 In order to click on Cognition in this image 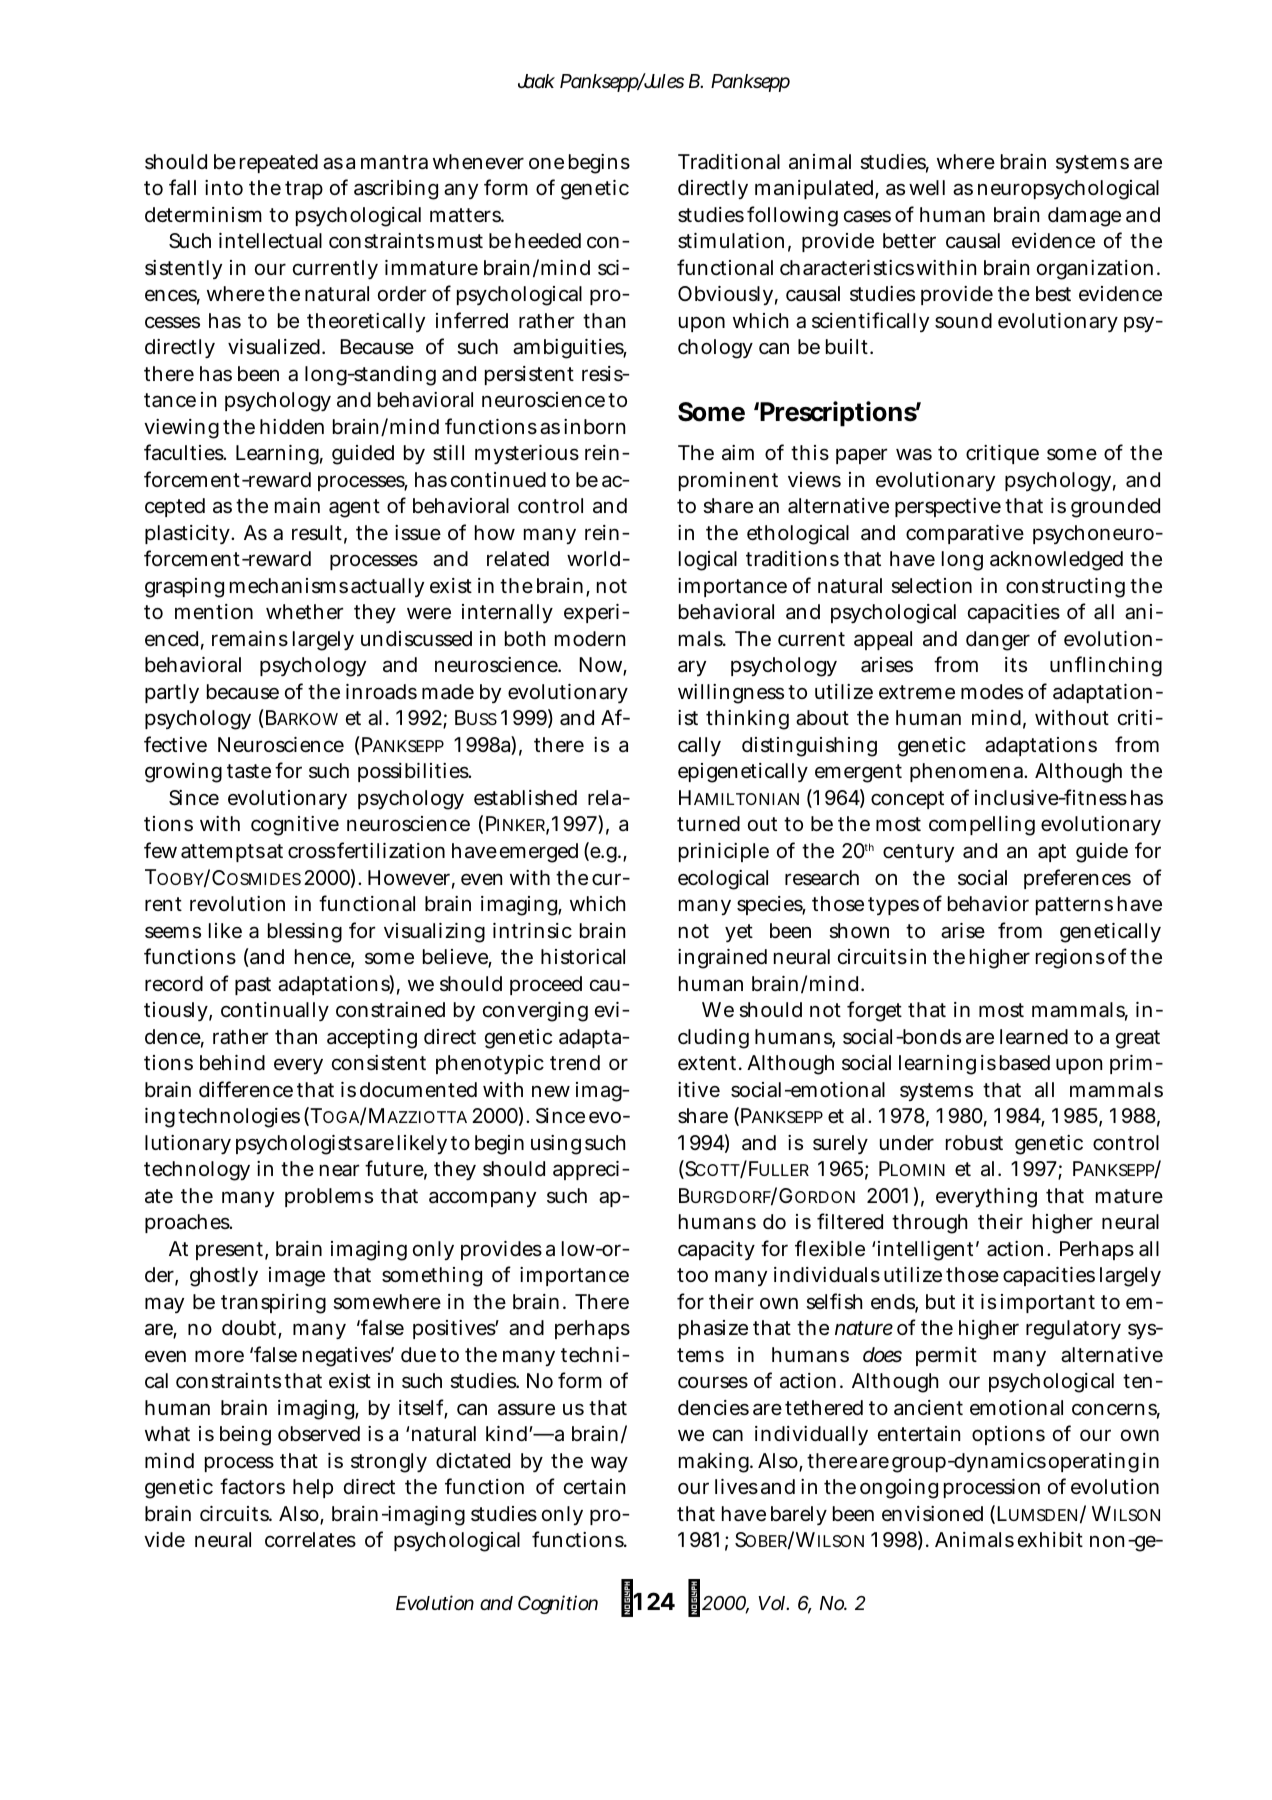, I will do `click(558, 1604)`.
